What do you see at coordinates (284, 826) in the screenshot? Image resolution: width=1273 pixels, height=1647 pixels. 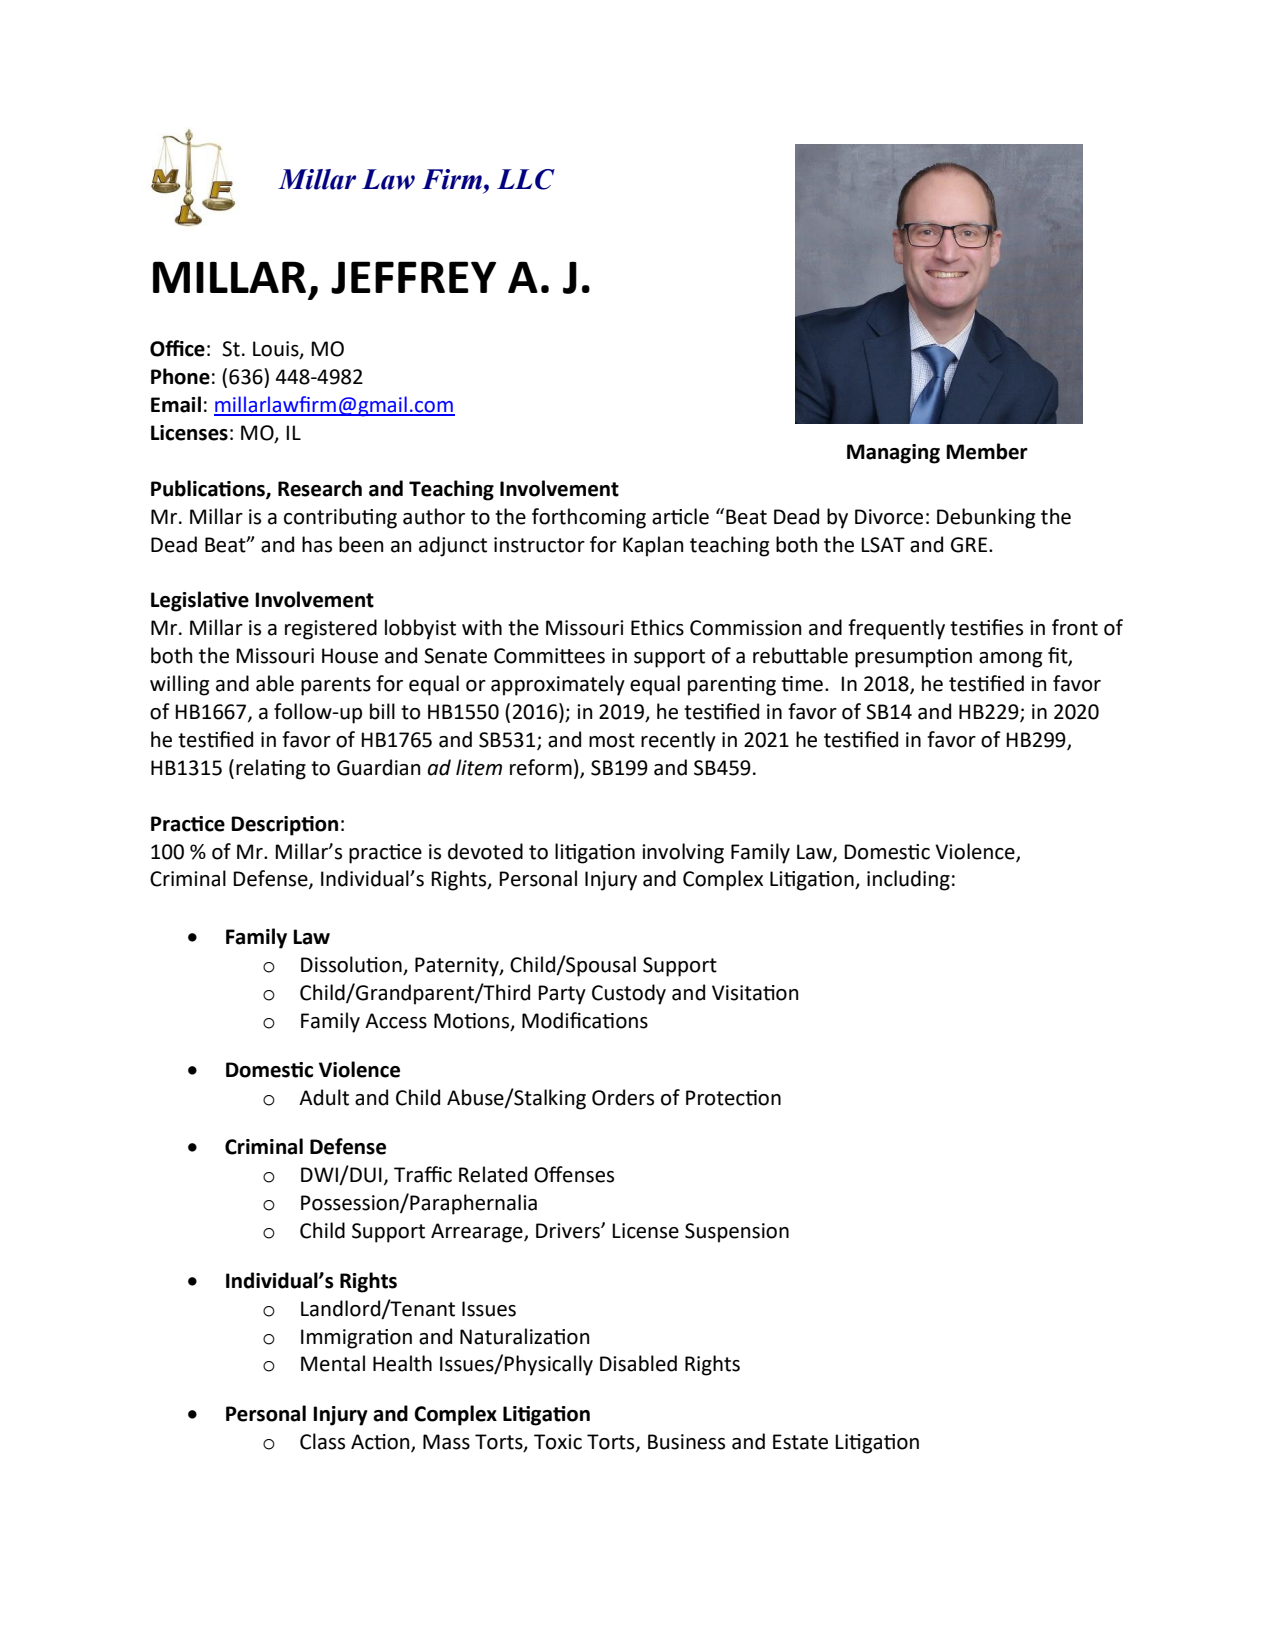 I see `Description` at bounding box center [284, 826].
